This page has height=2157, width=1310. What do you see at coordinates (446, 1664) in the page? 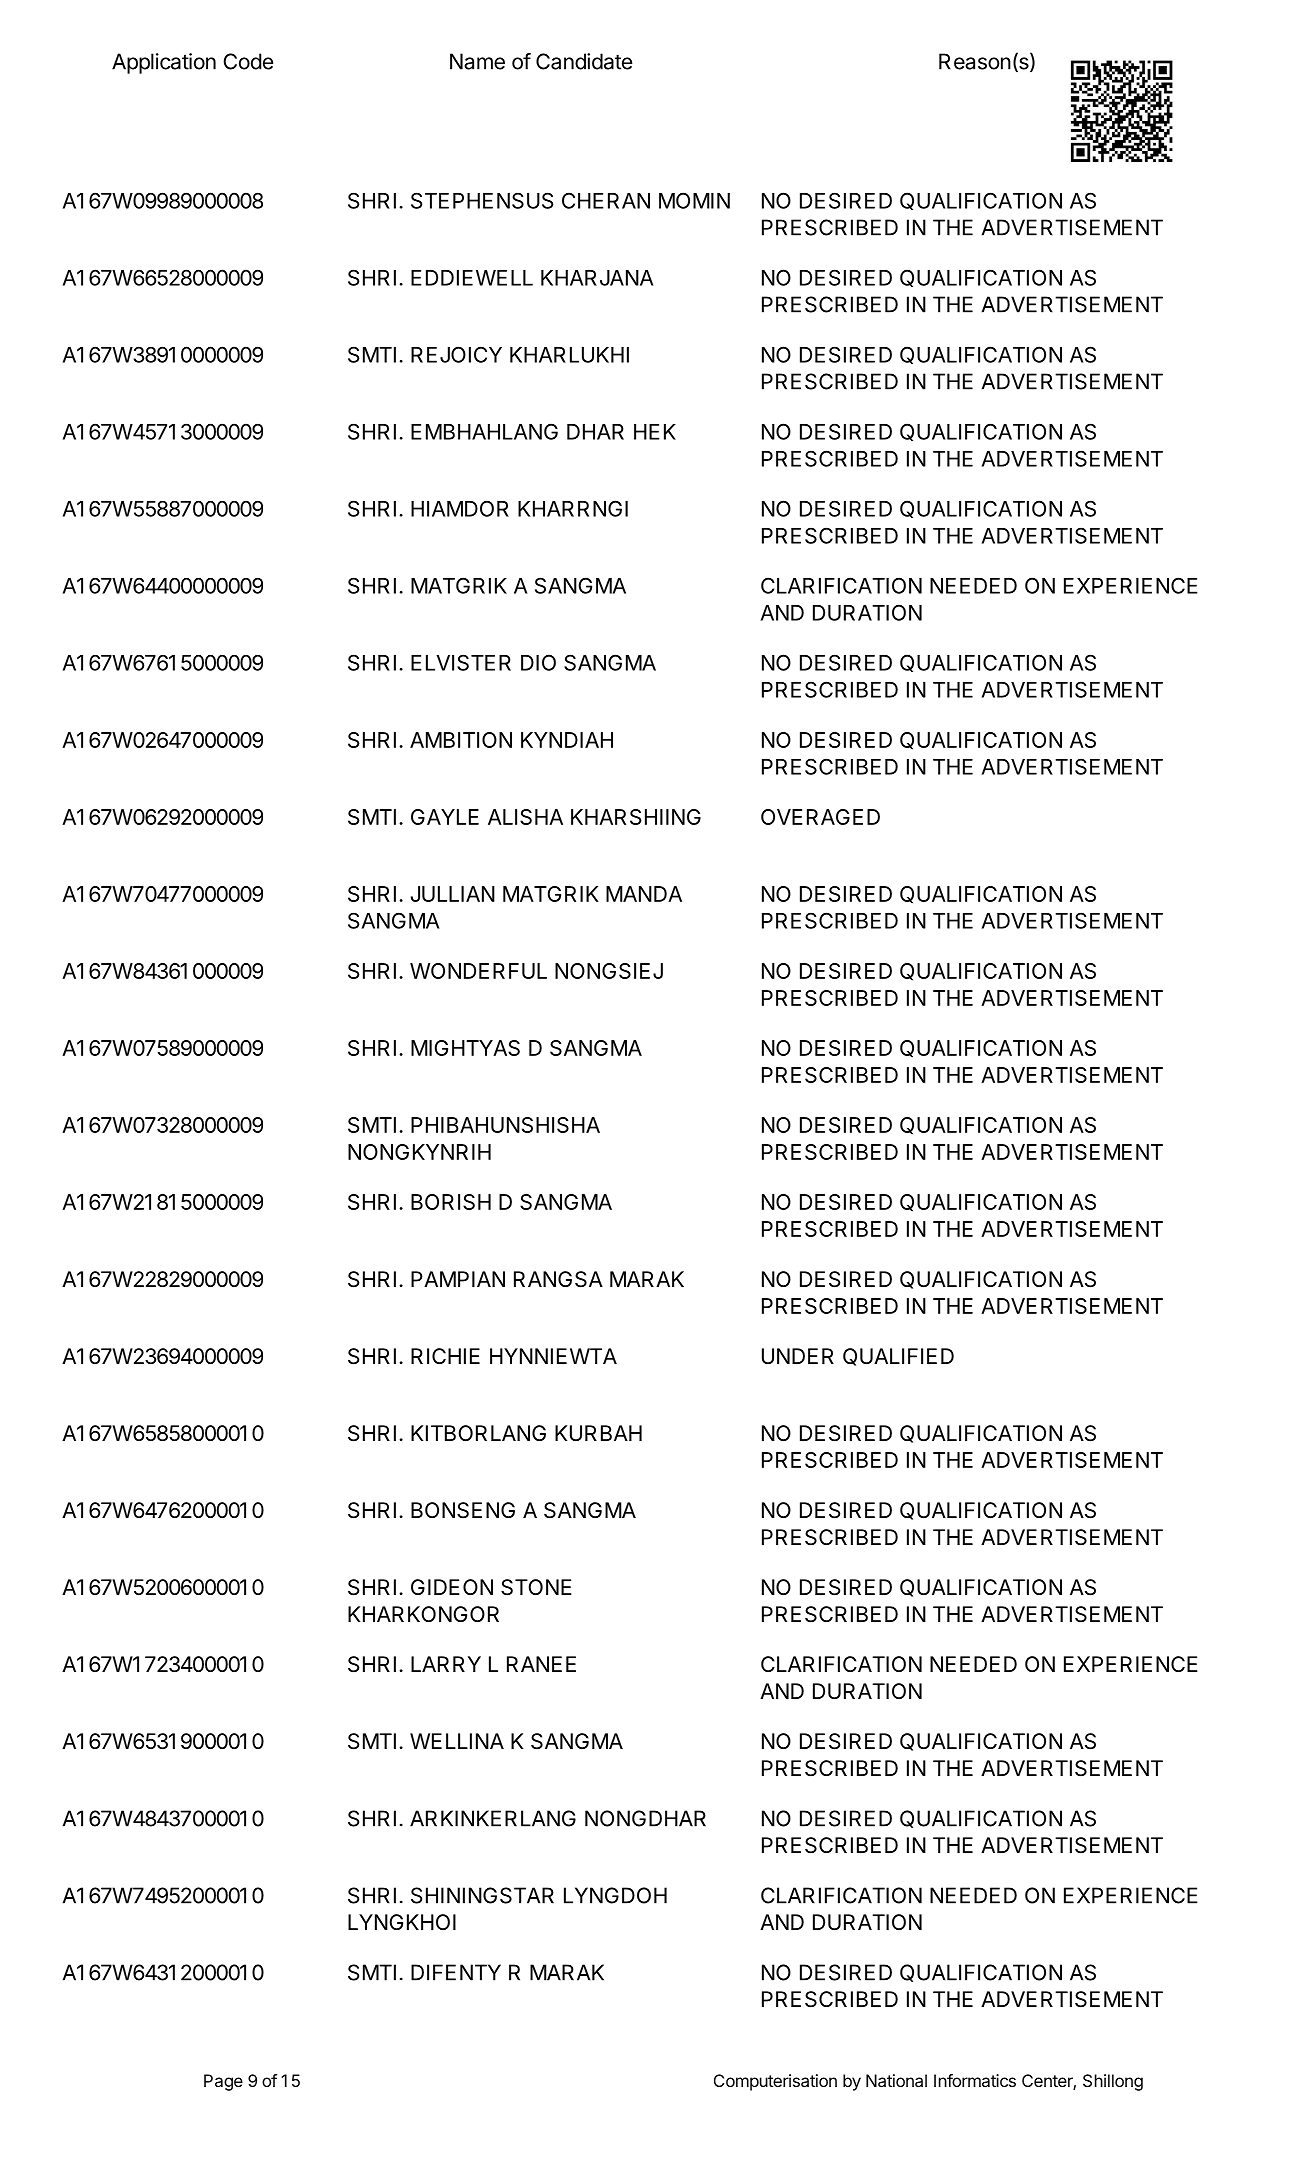
I see `LARRY` at bounding box center [446, 1664].
